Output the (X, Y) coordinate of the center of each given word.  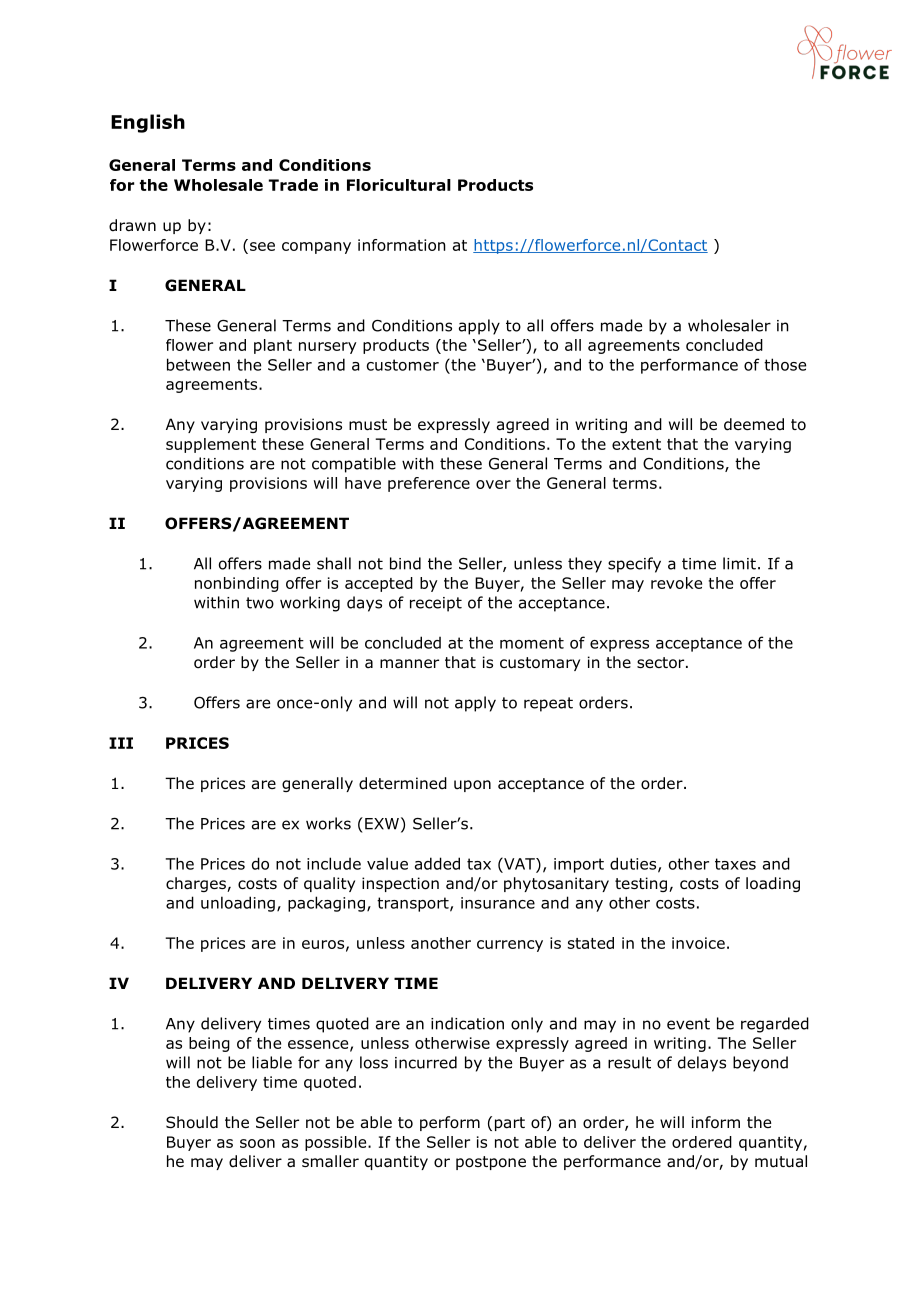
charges (197, 884)
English (148, 123)
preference (429, 484)
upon (472, 786)
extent (636, 444)
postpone (491, 1163)
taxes (735, 864)
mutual (781, 1161)
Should (192, 1122)
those (785, 364)
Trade (293, 185)
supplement (211, 445)
